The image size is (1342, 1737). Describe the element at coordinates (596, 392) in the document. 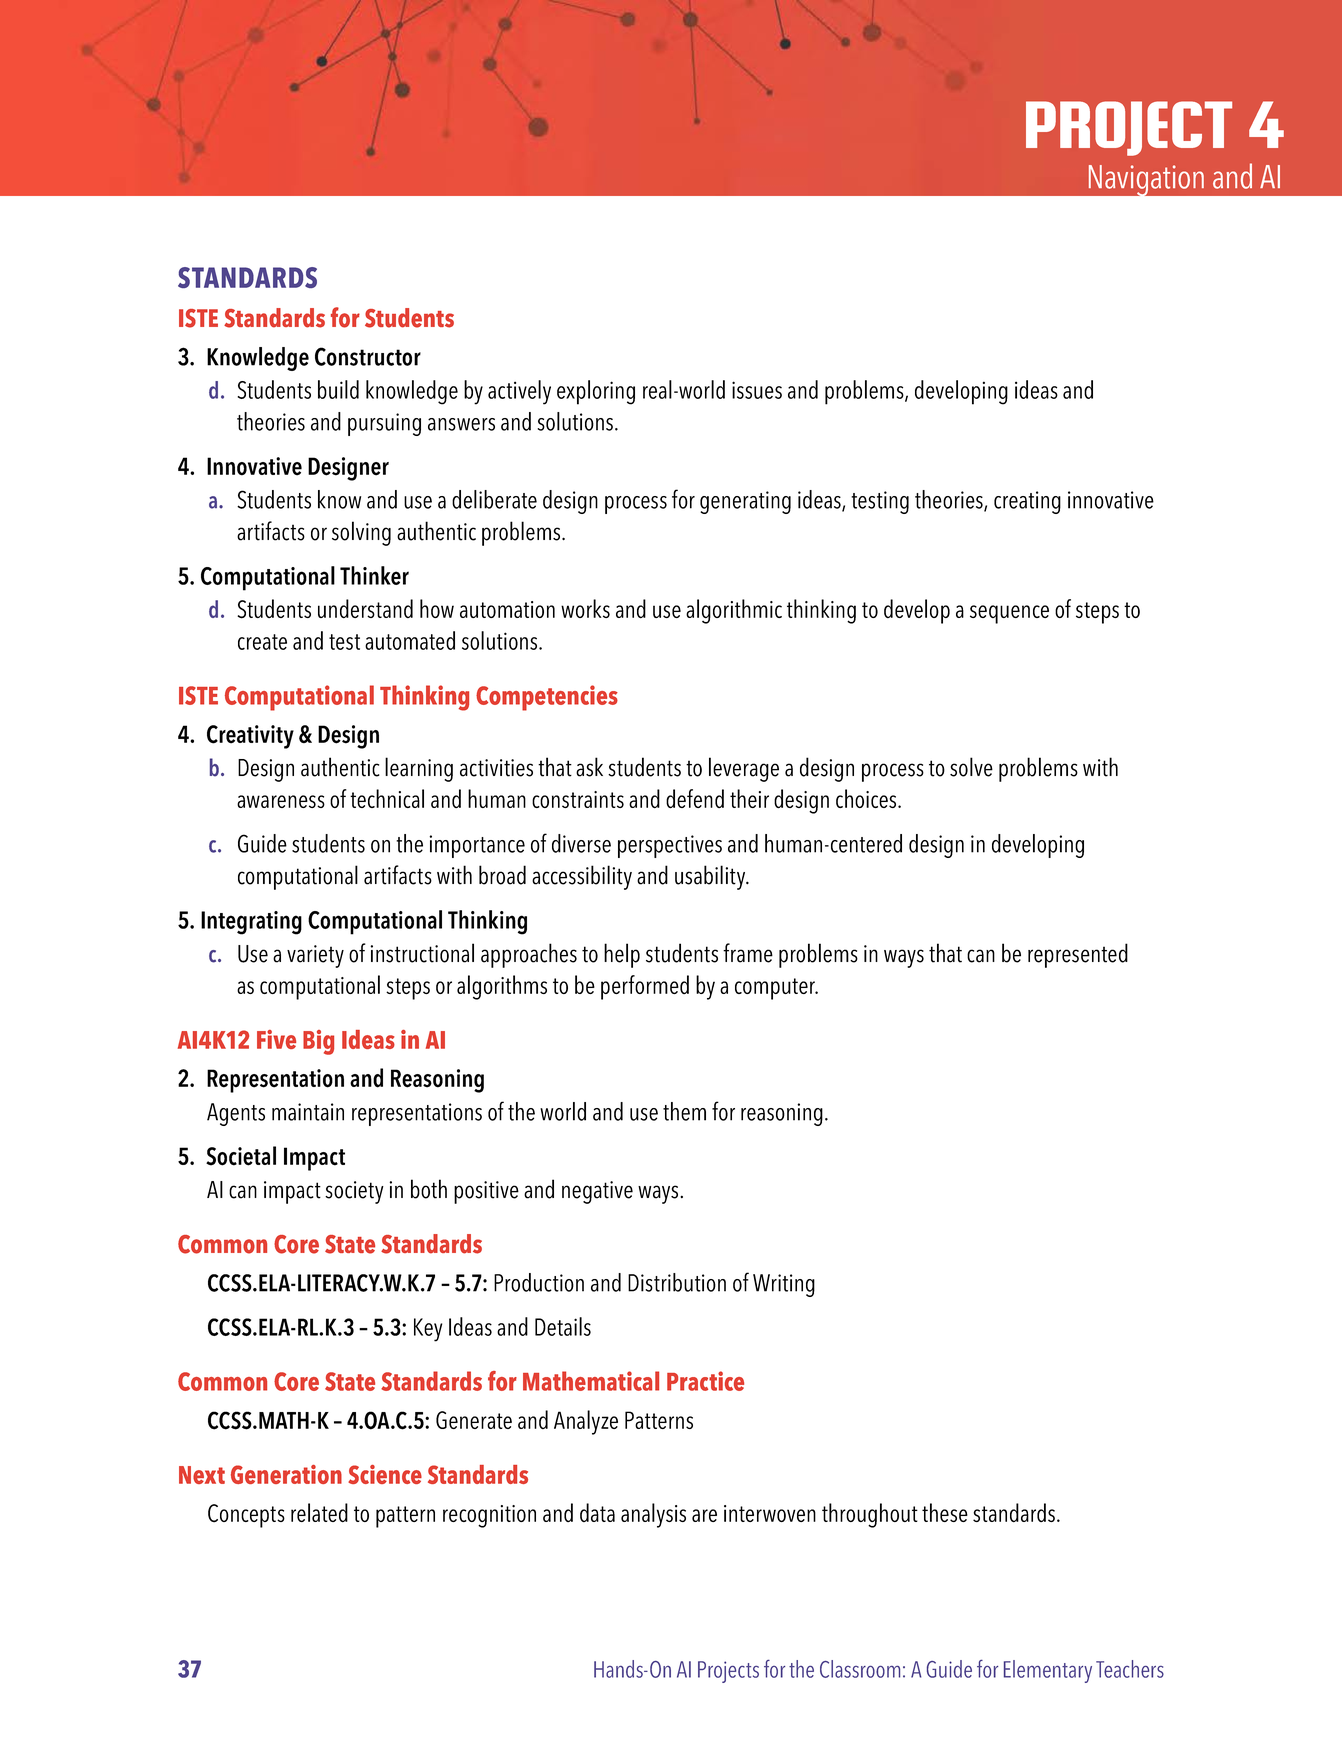

I see `exploring` at that location.
